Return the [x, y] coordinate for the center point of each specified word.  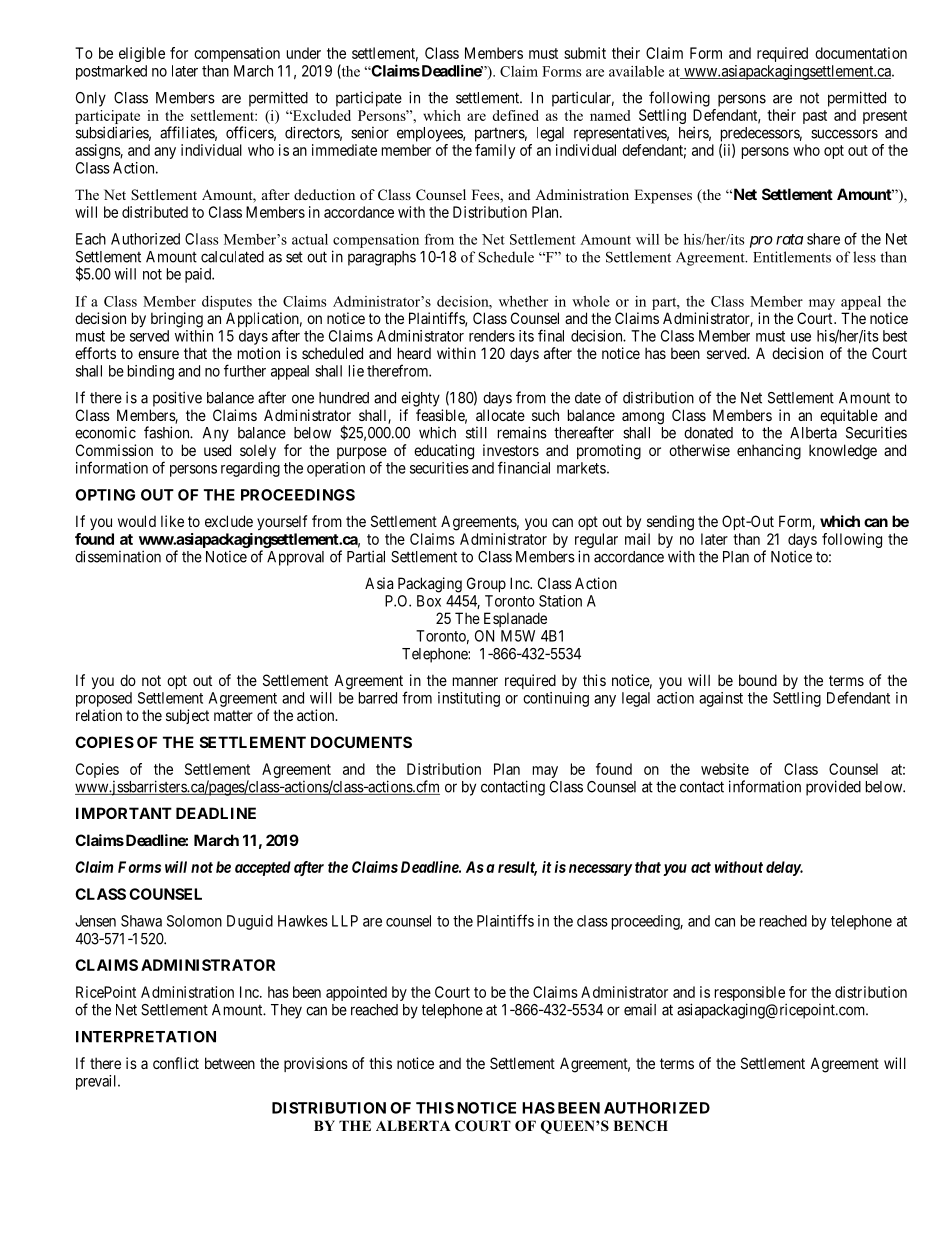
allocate [500, 415]
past [815, 117]
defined [515, 115]
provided [833, 788]
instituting [469, 699]
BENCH [640, 1126]
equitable [849, 416]
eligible [142, 54]
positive [177, 399]
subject [187, 716]
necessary [600, 870]
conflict [176, 1063]
